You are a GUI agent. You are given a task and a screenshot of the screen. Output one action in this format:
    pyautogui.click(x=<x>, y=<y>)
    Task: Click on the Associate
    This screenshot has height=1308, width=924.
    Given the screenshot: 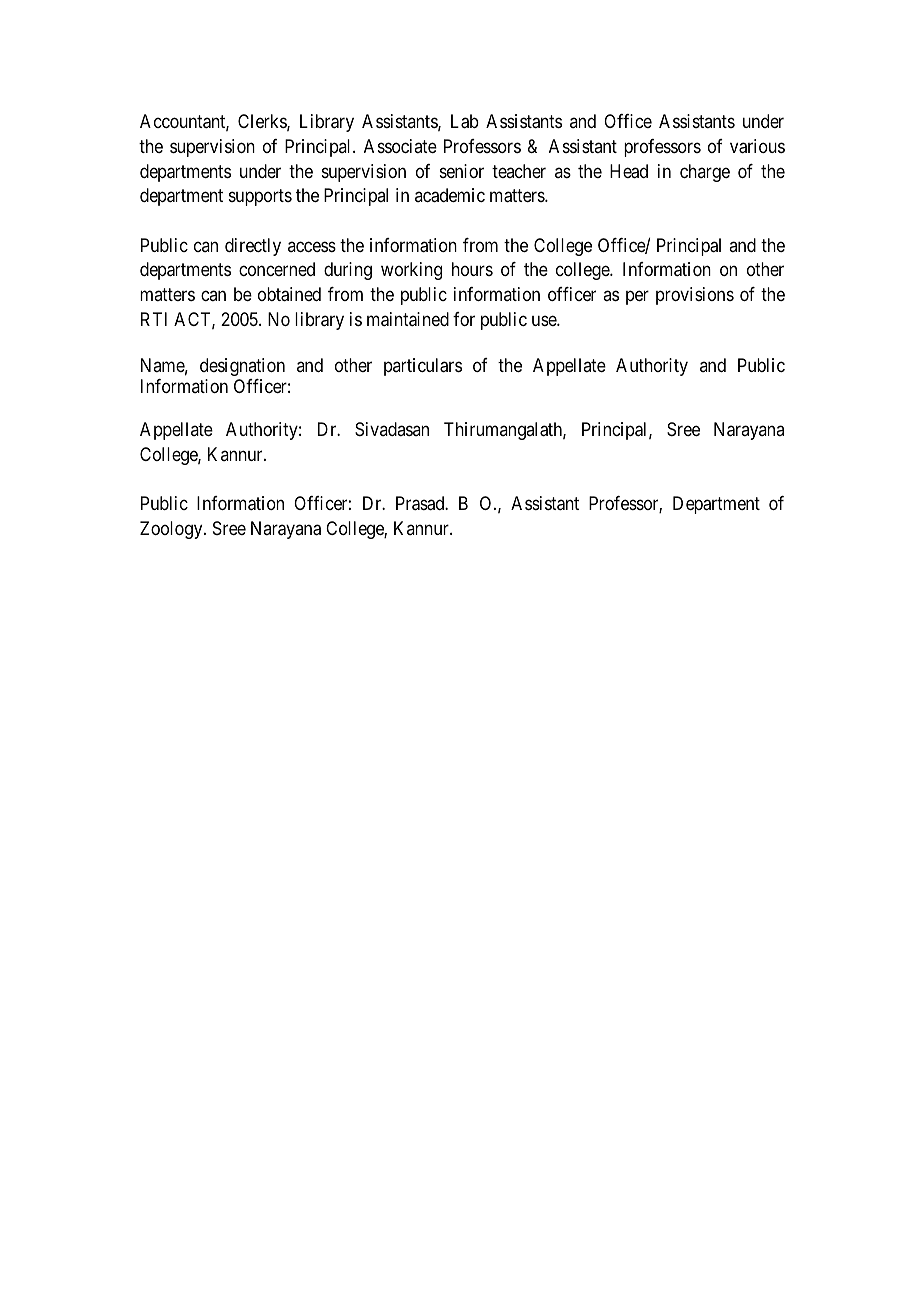 What is the action you would take?
    pyautogui.click(x=400, y=146)
